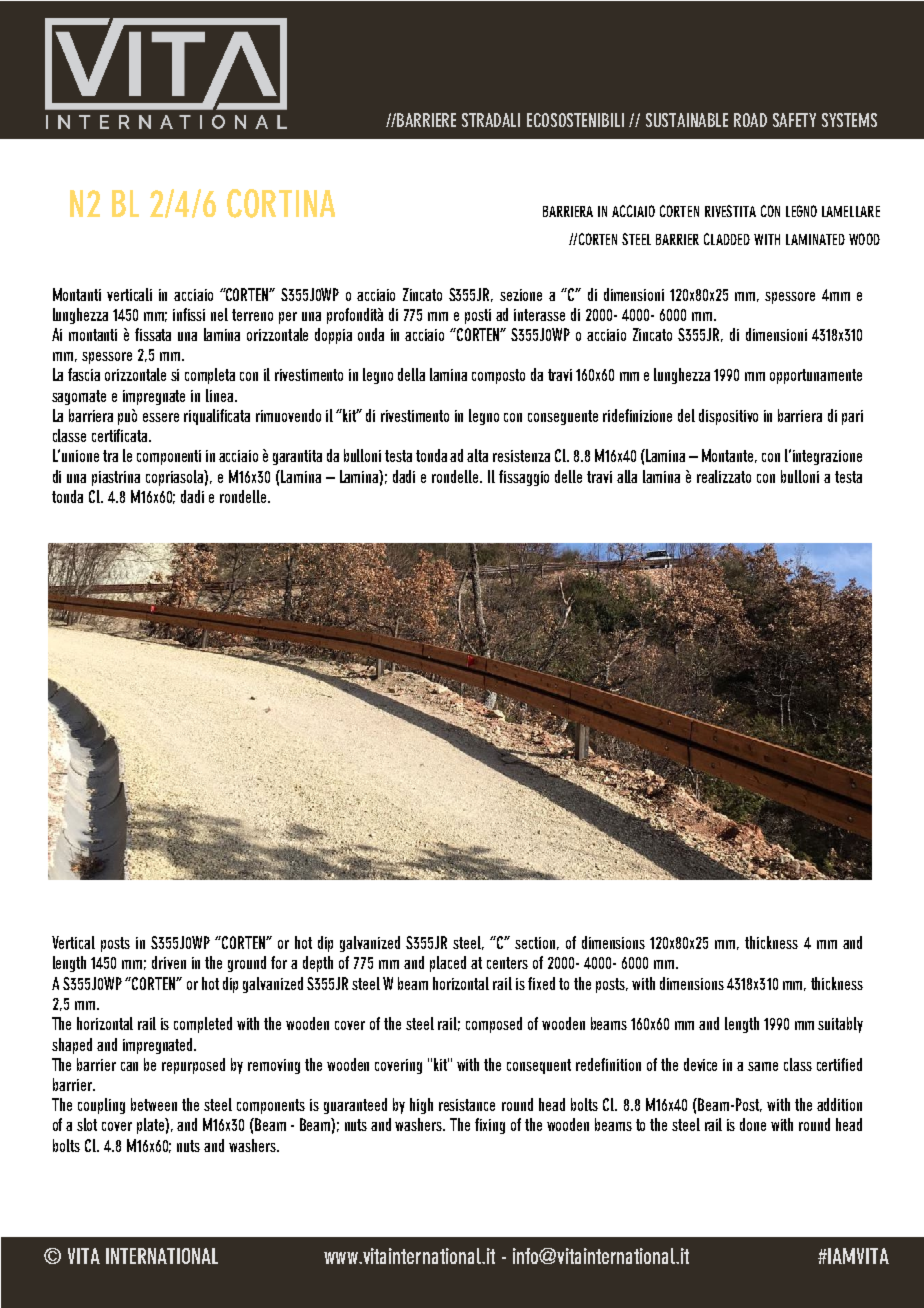  What do you see at coordinates (535, 943) in the image?
I see `section` at bounding box center [535, 943].
